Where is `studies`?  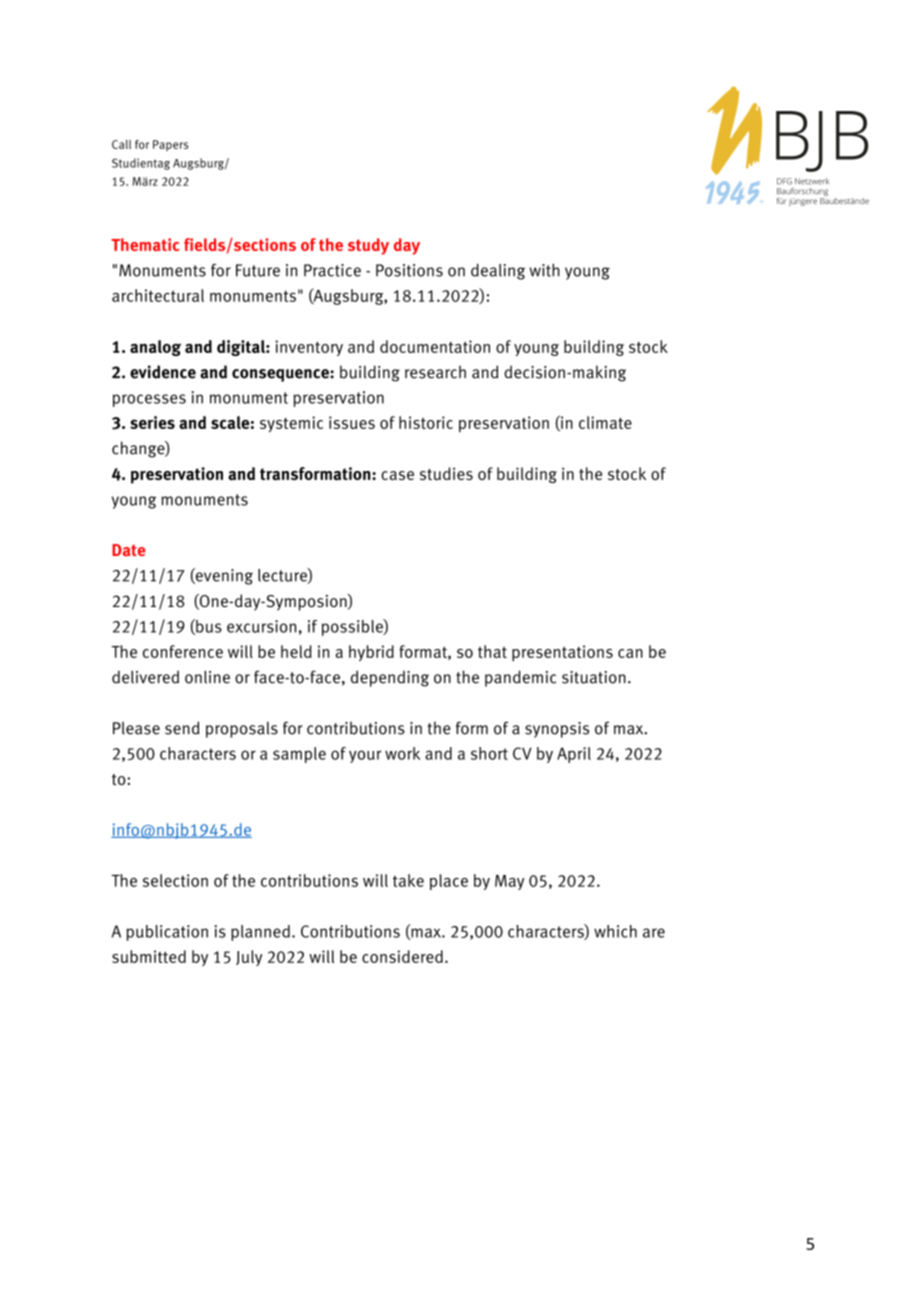
studies is located at coordinates (446, 473).
